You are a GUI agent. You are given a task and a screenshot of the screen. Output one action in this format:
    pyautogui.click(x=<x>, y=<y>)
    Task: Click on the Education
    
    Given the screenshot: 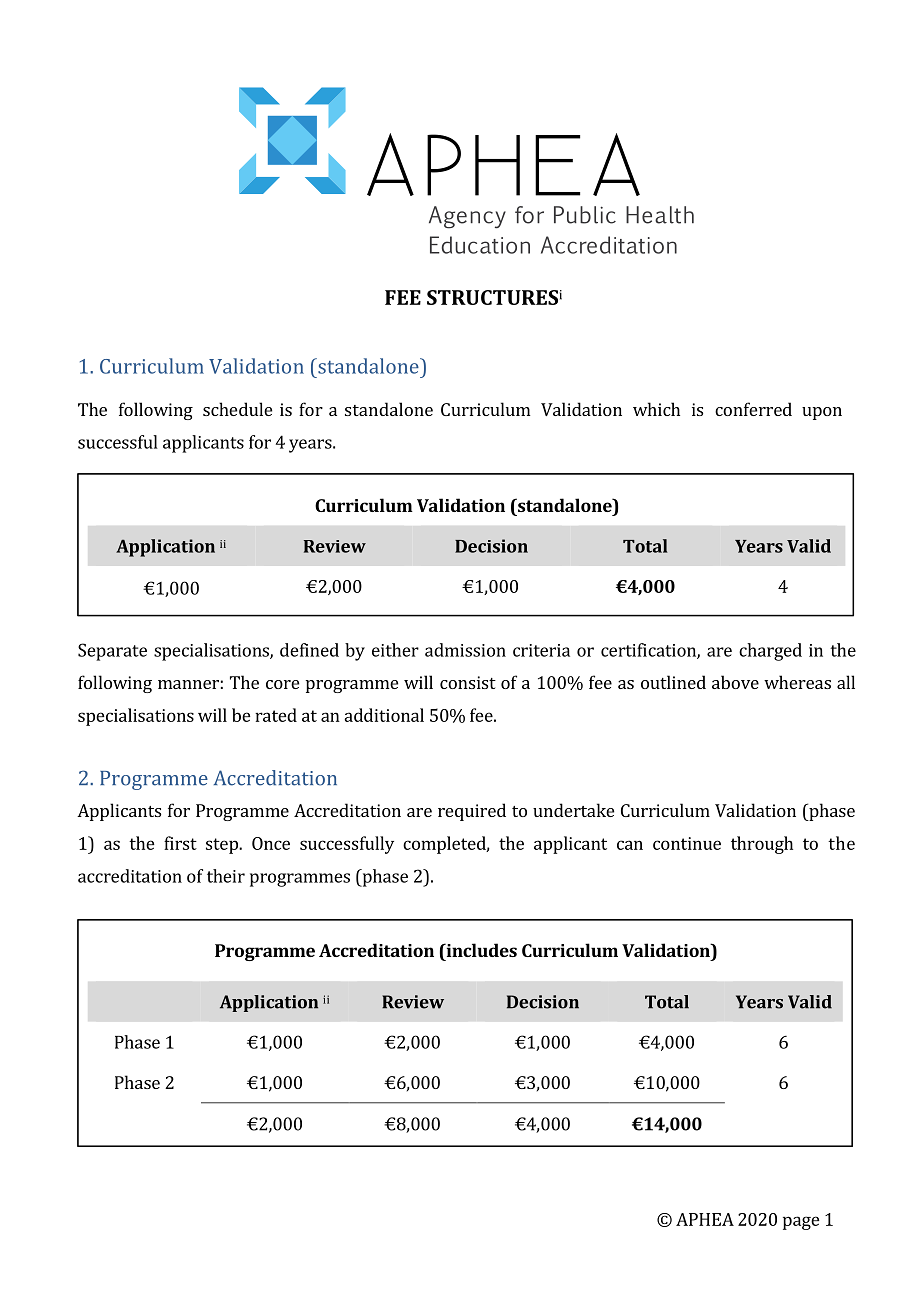 What is the action you would take?
    pyautogui.click(x=480, y=245)
